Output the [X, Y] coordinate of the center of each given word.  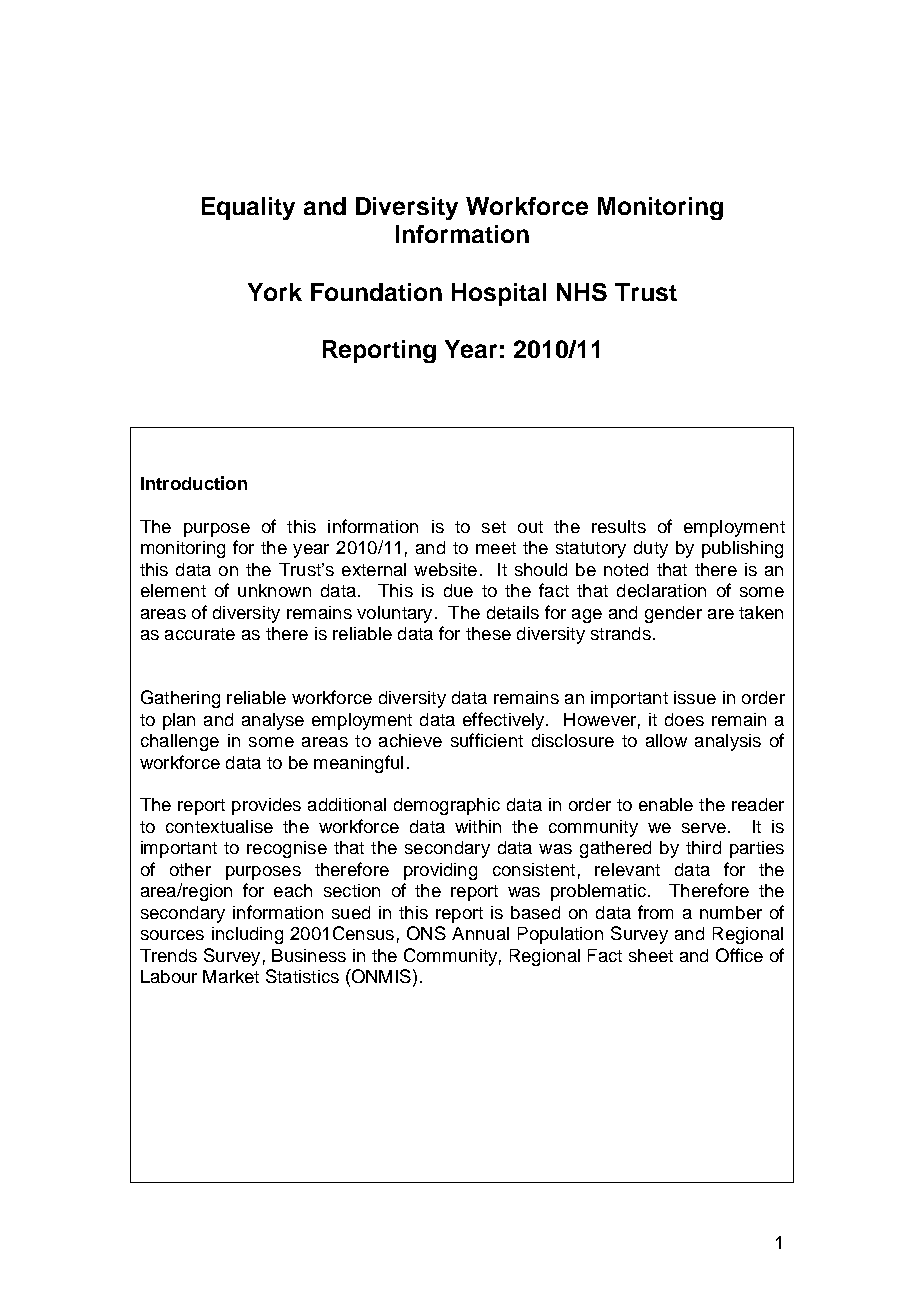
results [619, 526]
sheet [651, 955]
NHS [582, 292]
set [494, 527]
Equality [248, 208]
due [458, 590]
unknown [274, 590]
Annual [480, 933]
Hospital [499, 294]
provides [266, 806]
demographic [447, 806]
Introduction [194, 483]
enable [666, 804]
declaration [661, 590]
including [247, 935]
